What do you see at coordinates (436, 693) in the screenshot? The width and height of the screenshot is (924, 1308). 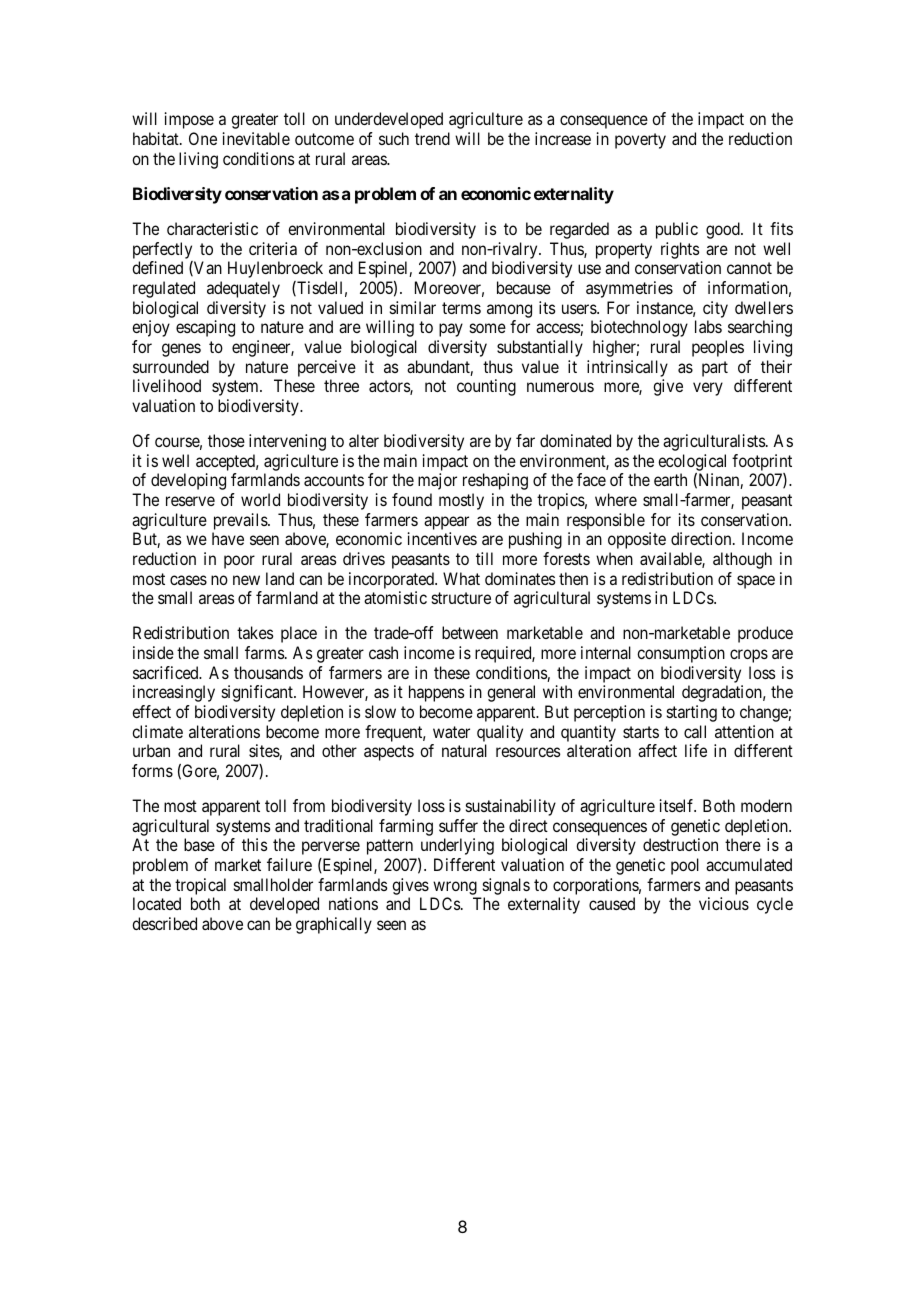 I see `happens` at bounding box center [436, 693].
